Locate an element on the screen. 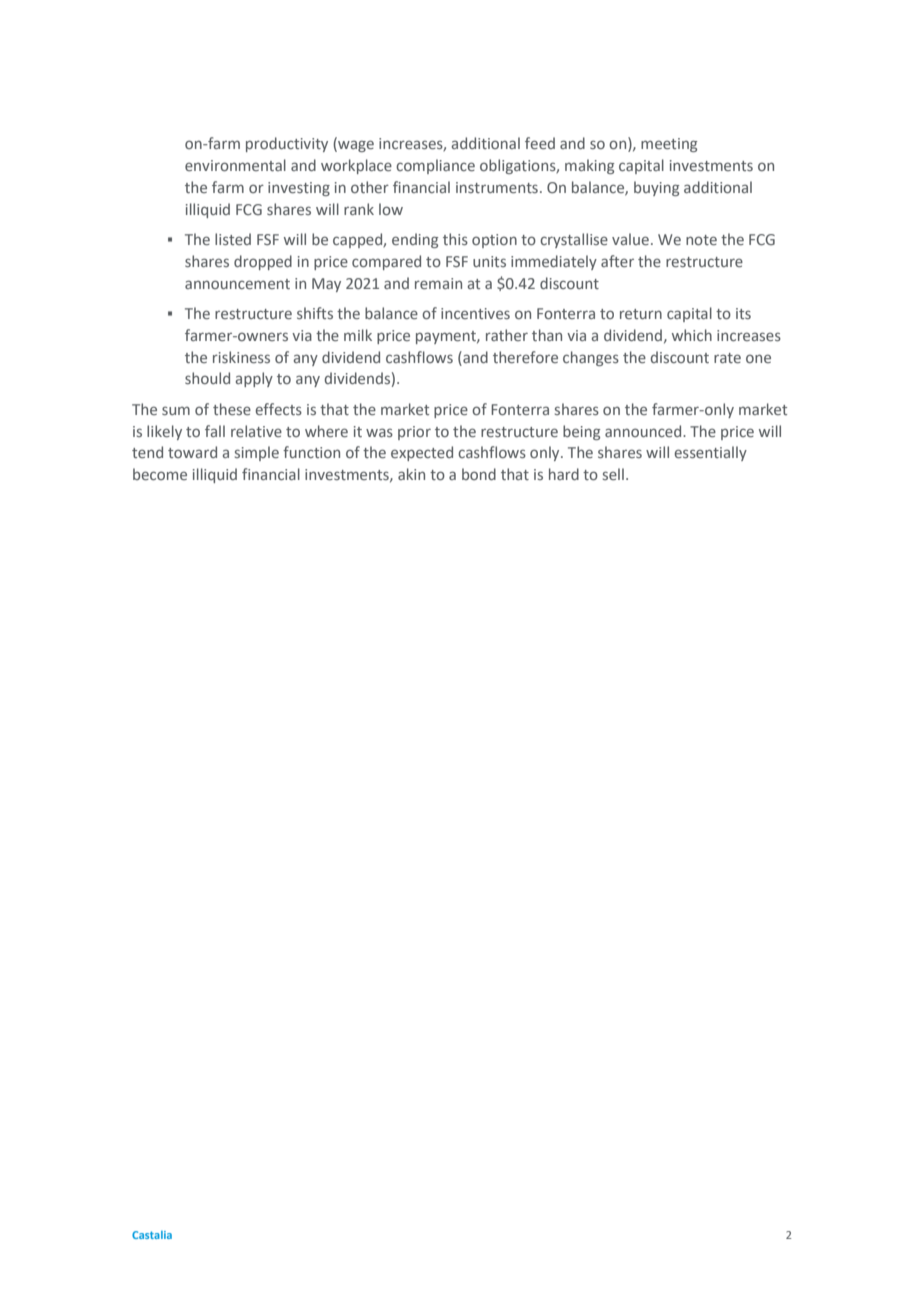  toward is located at coordinates (192, 452).
